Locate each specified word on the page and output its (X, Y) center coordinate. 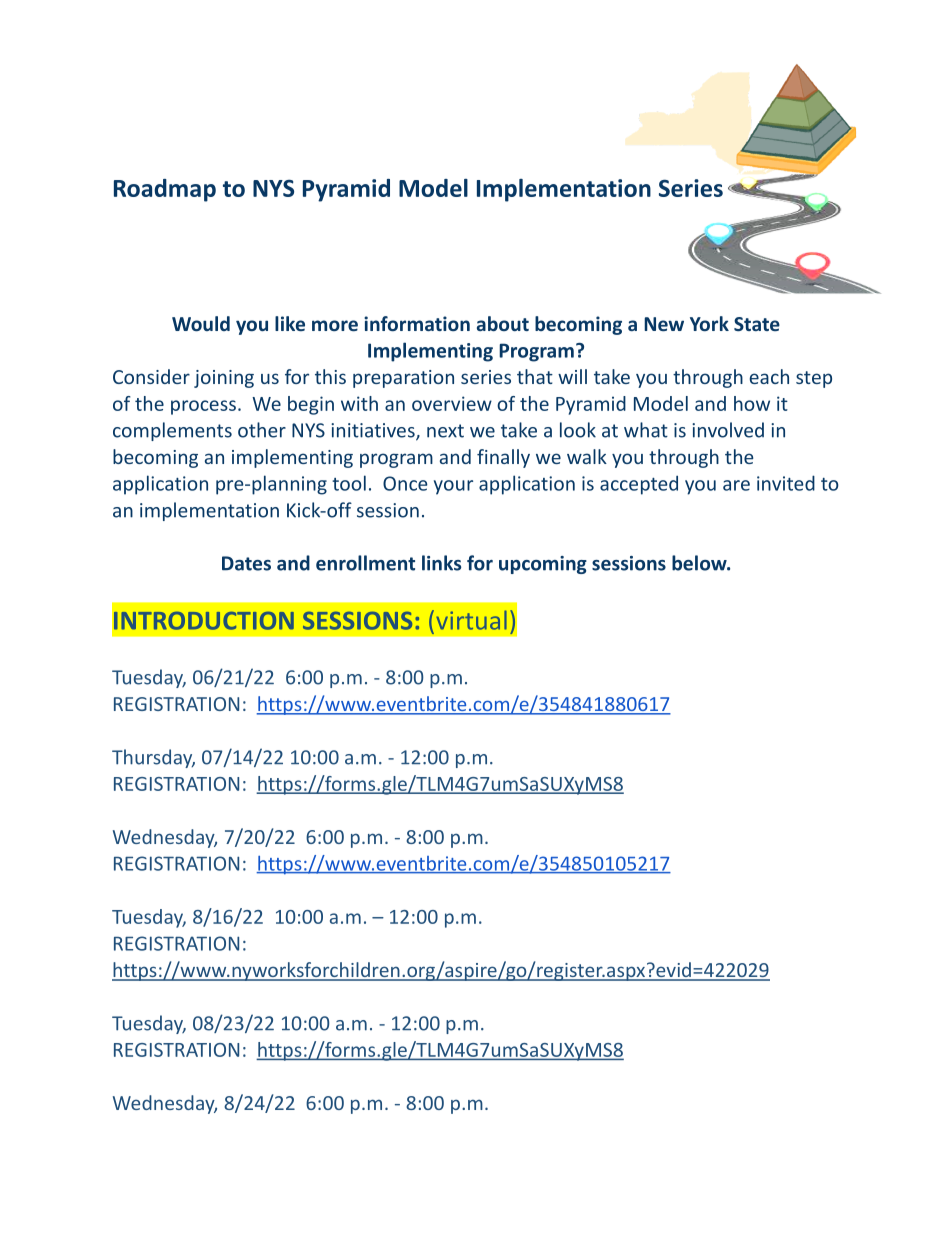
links (441, 563)
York (709, 323)
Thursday (153, 758)
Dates (246, 563)
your (453, 487)
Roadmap (165, 190)
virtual (471, 620)
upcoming (543, 565)
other (262, 430)
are (736, 485)
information (417, 323)
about (503, 323)
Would (201, 323)
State (757, 324)
